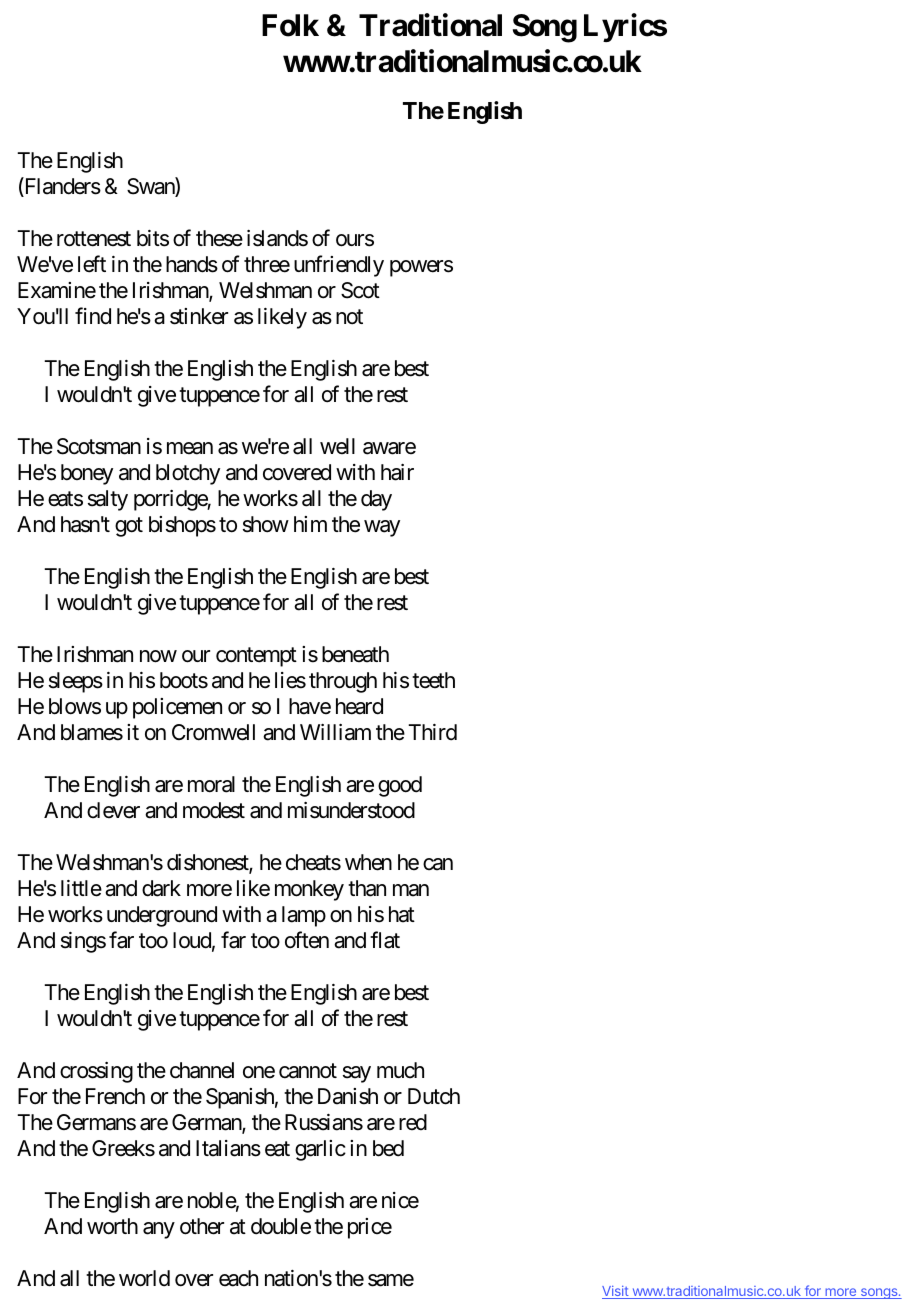 This image has width=924, height=1308. I want to click on beneath, so click(355, 654).
